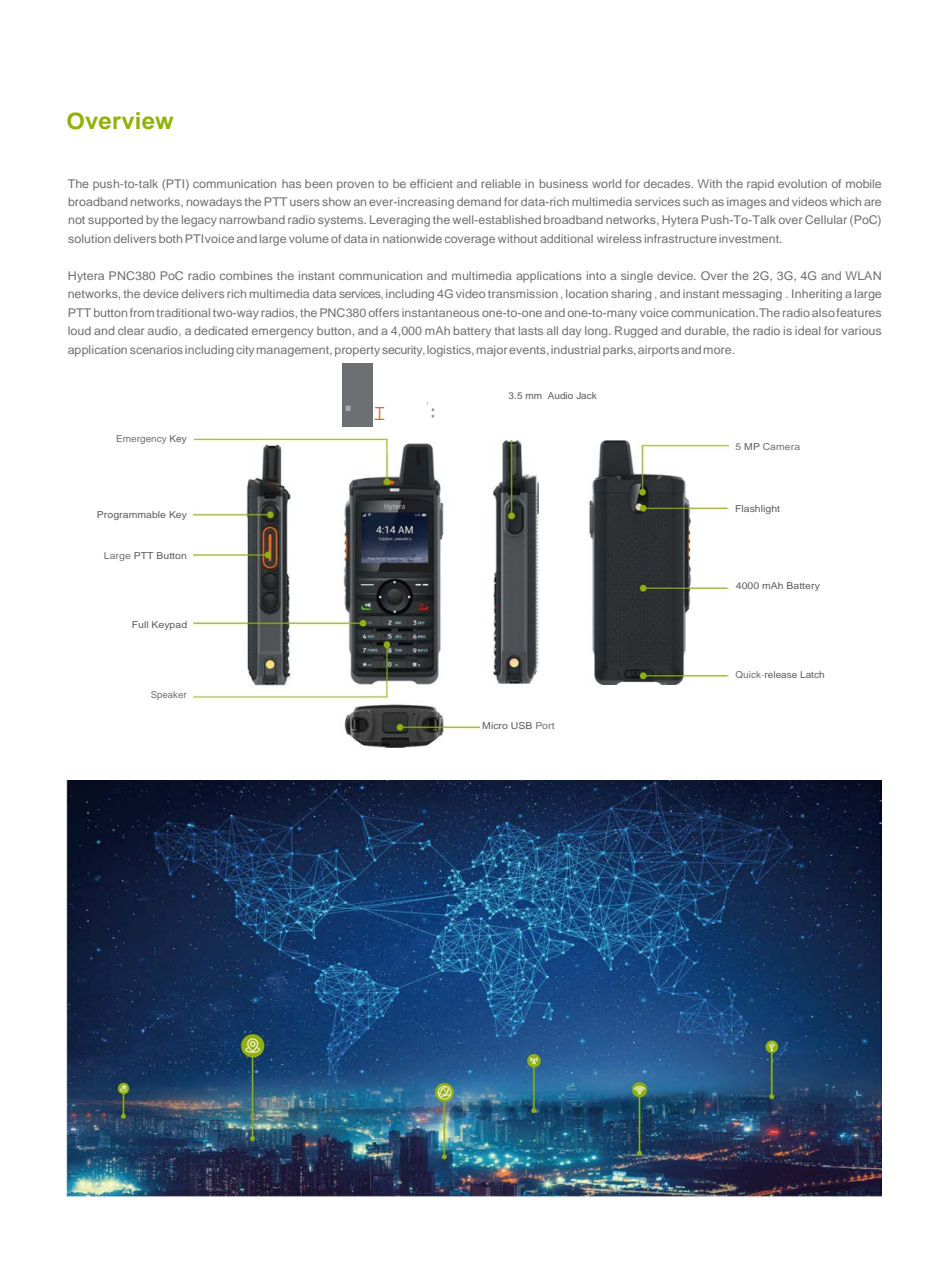 The height and width of the image is (1288, 949). What do you see at coordinates (495, 725) in the image?
I see `Micro` at bounding box center [495, 725].
